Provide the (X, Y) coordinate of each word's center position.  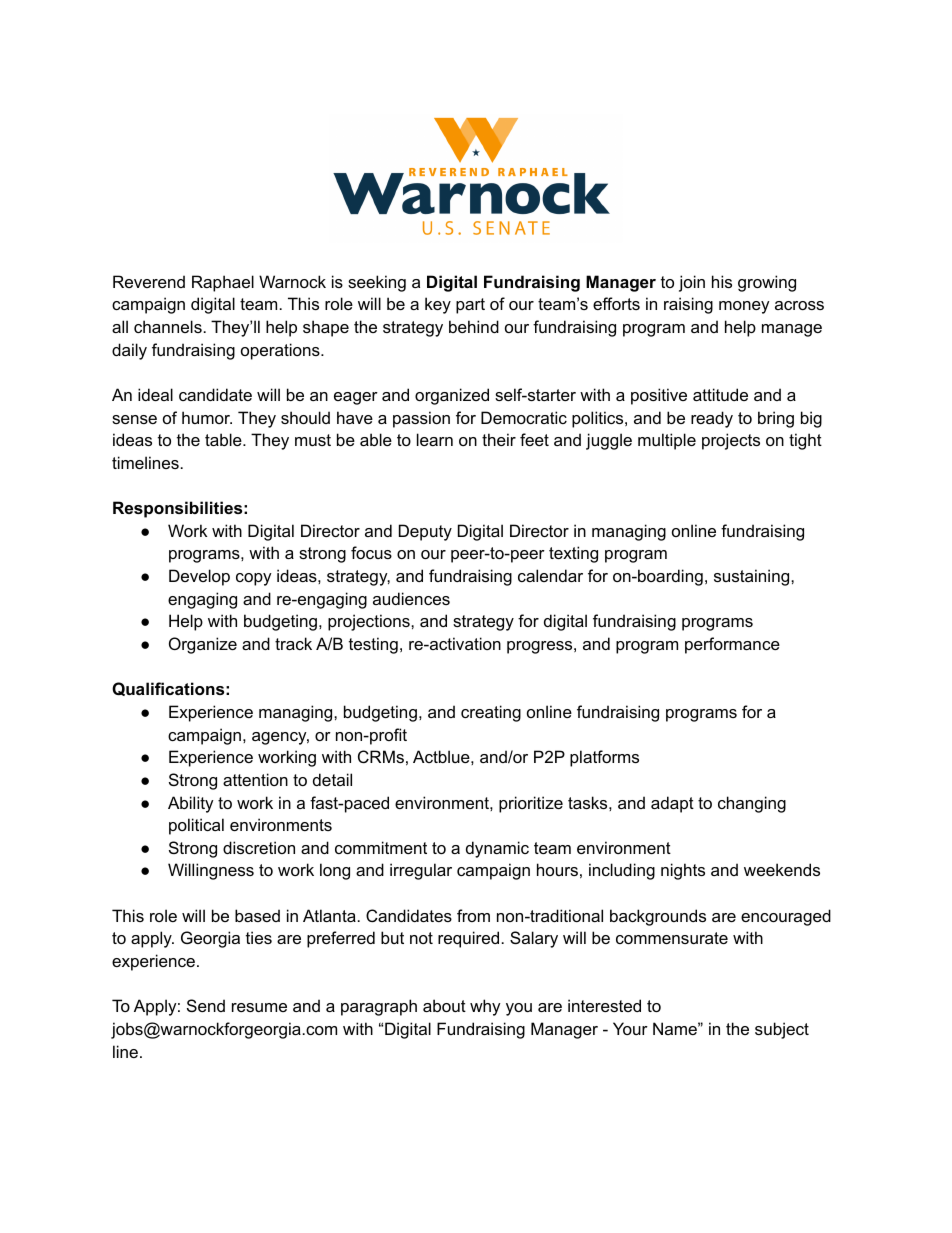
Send (206, 1005)
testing (373, 645)
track (293, 643)
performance (732, 645)
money (744, 307)
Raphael (223, 283)
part (470, 306)
